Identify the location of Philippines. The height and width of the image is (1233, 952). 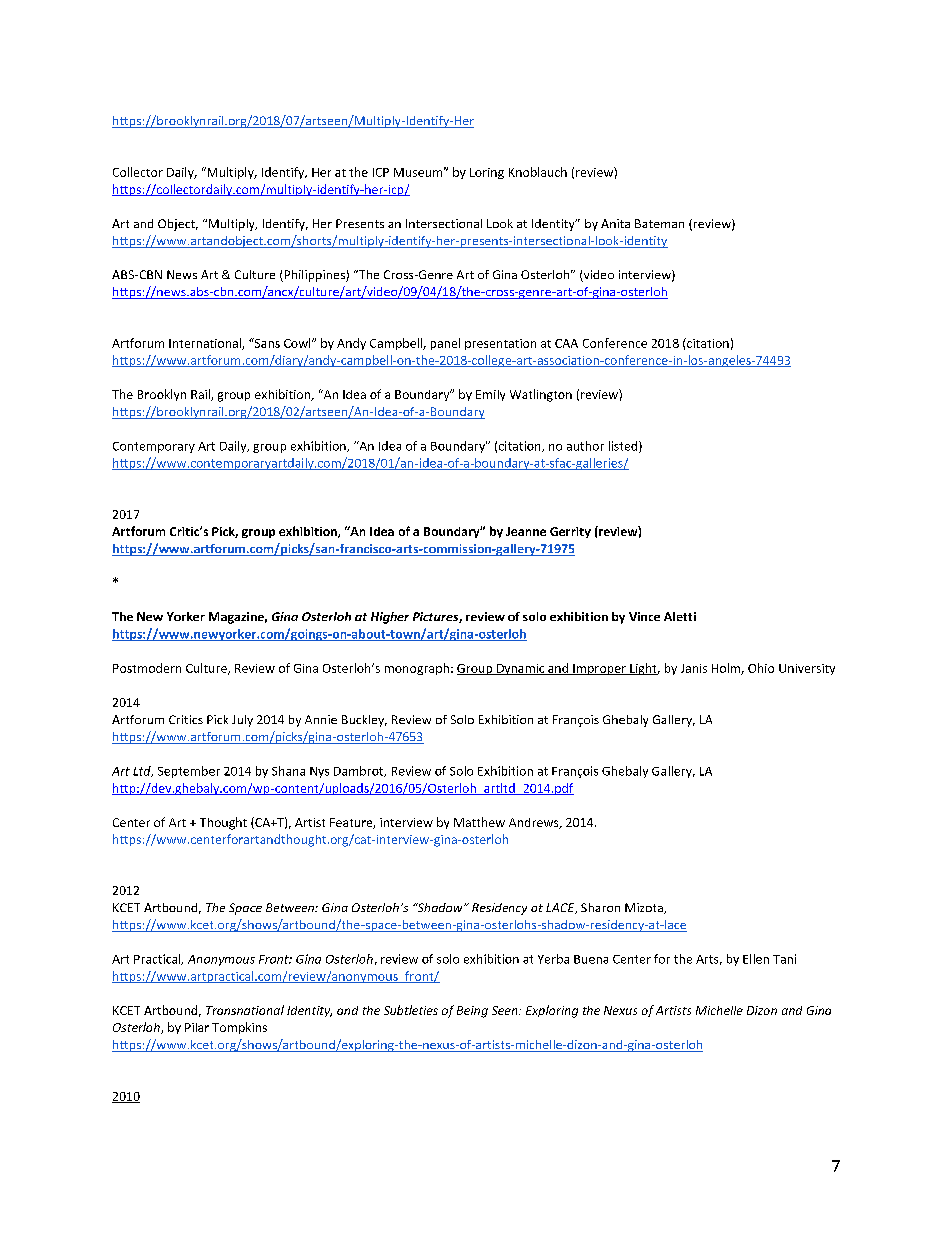
(314, 276).
